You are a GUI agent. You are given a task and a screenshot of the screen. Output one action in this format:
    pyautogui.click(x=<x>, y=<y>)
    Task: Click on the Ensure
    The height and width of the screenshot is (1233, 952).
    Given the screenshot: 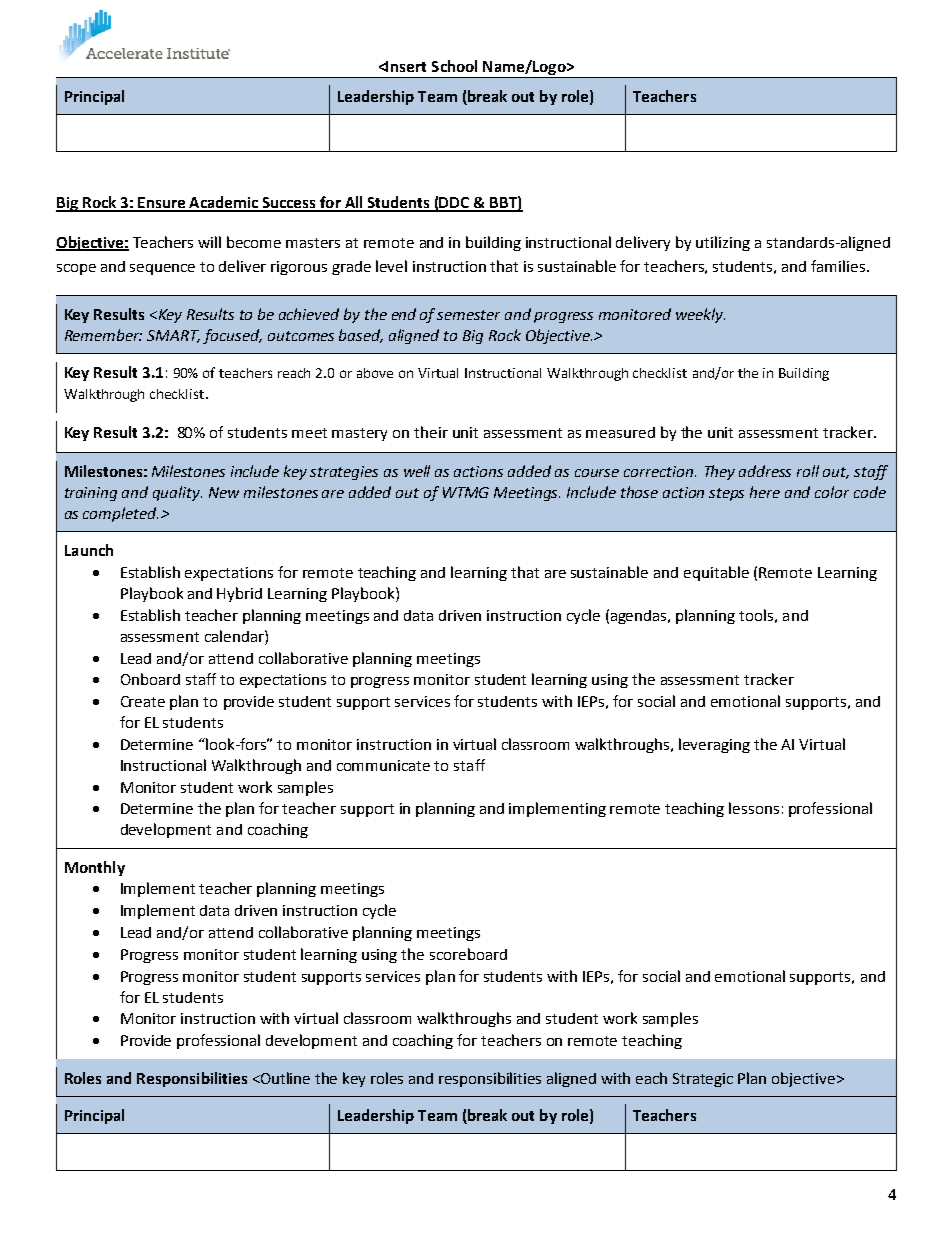 What is the action you would take?
    pyautogui.click(x=161, y=204)
